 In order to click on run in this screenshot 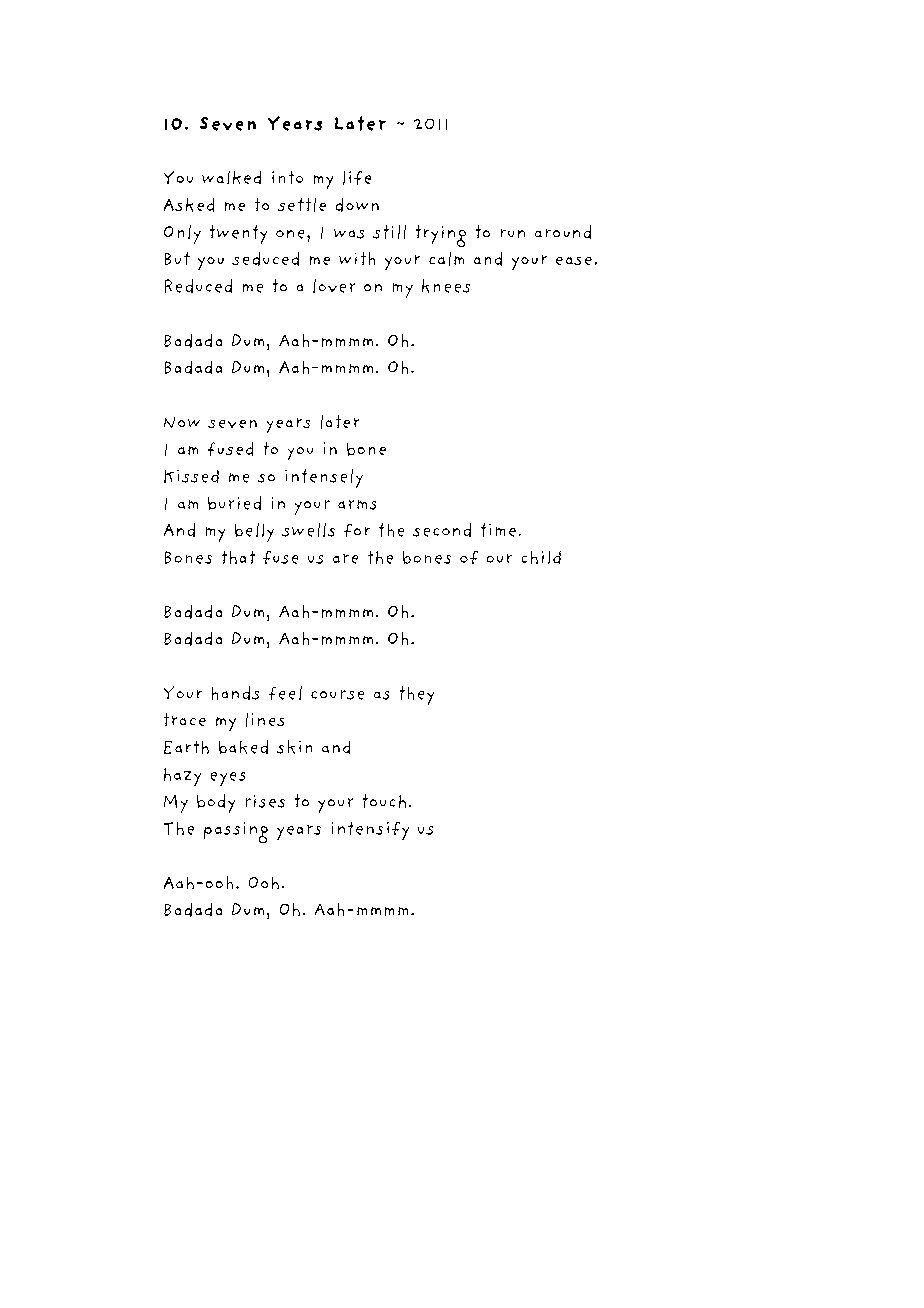, I will do `click(513, 233)`.
